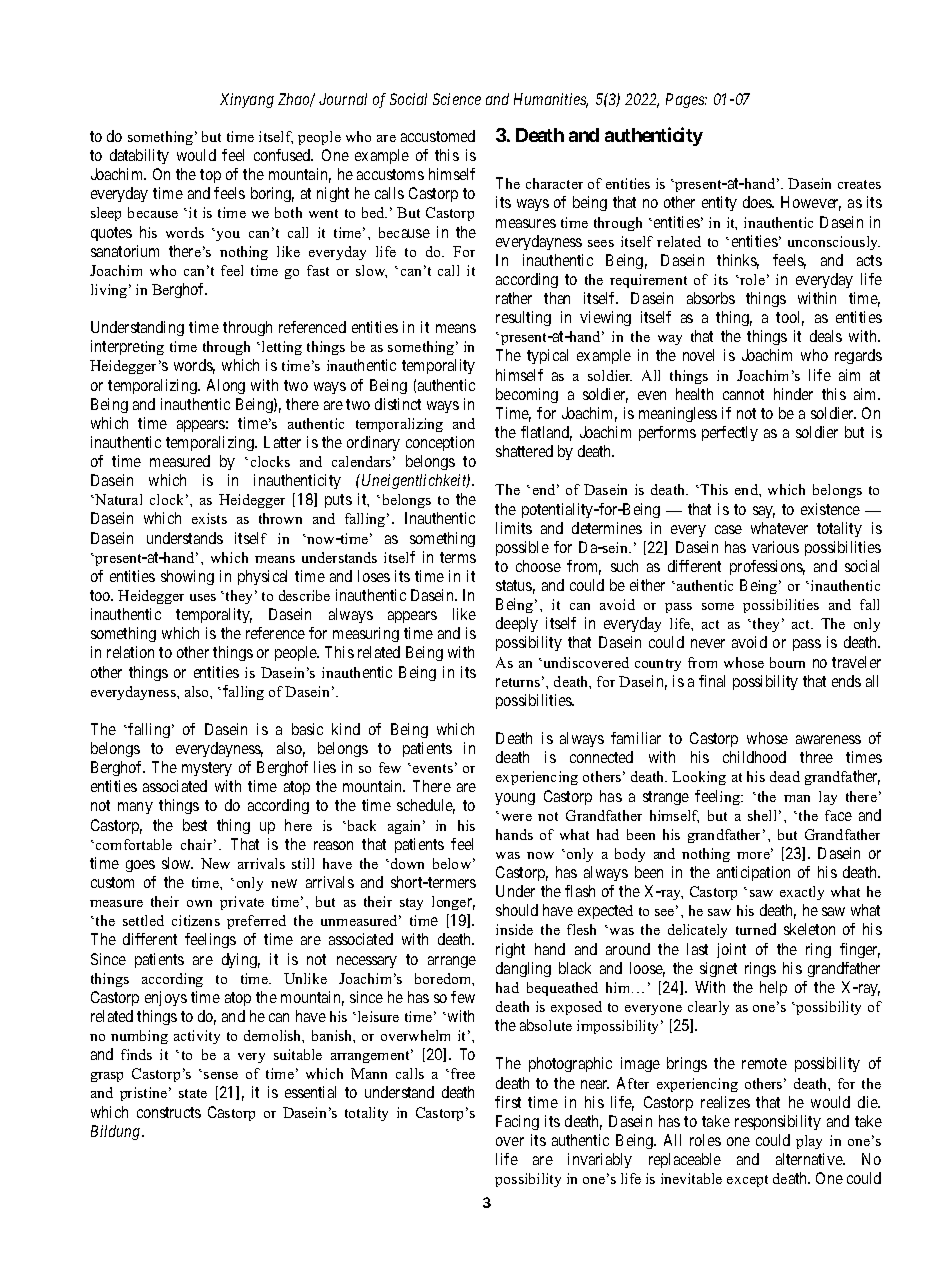  Describe the element at coordinates (169, 1112) in the screenshot. I see `constructs` at that location.
